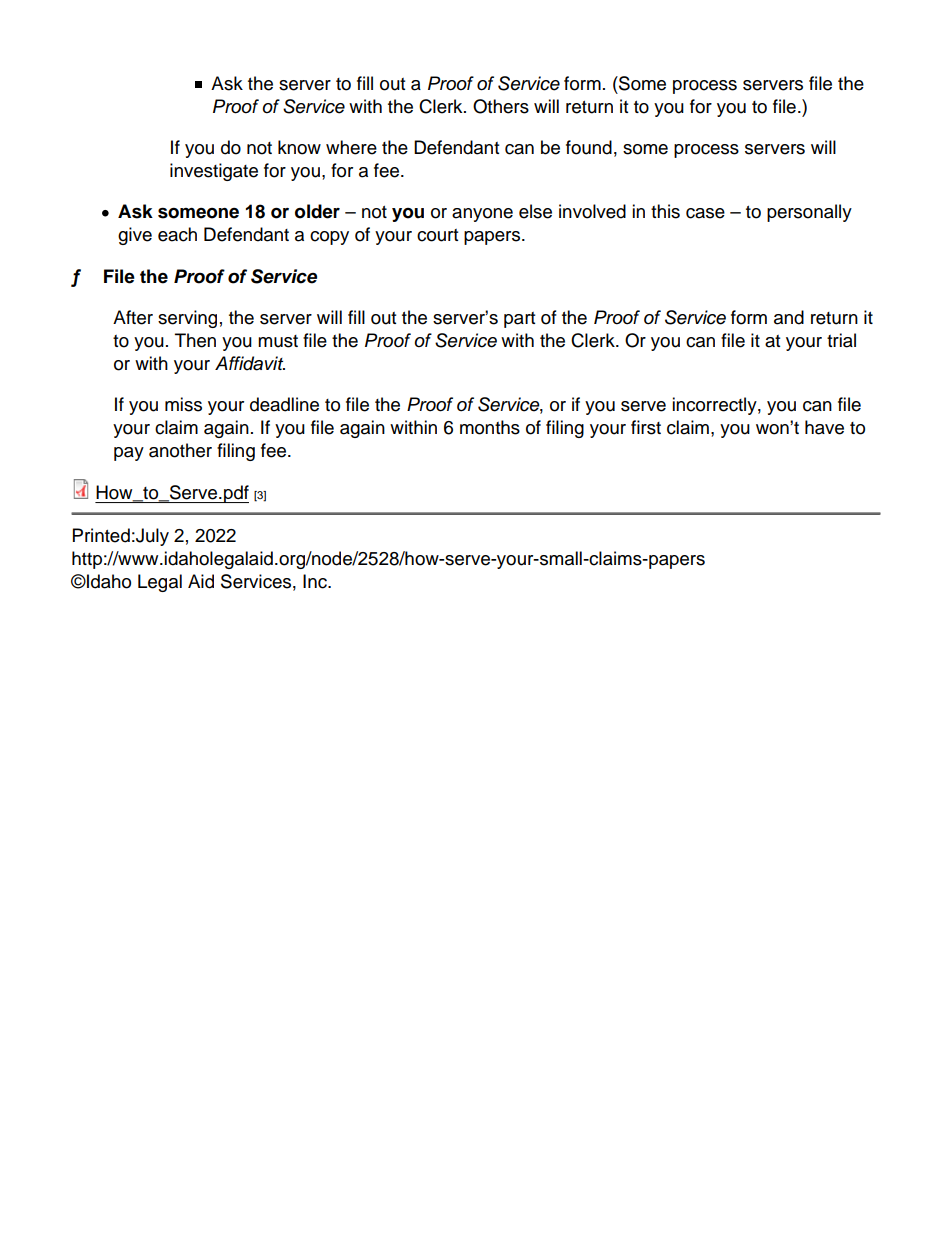 This image has height=1233, width=952. Describe the element at coordinates (482, 215) in the image. I see `anyone` at that location.
